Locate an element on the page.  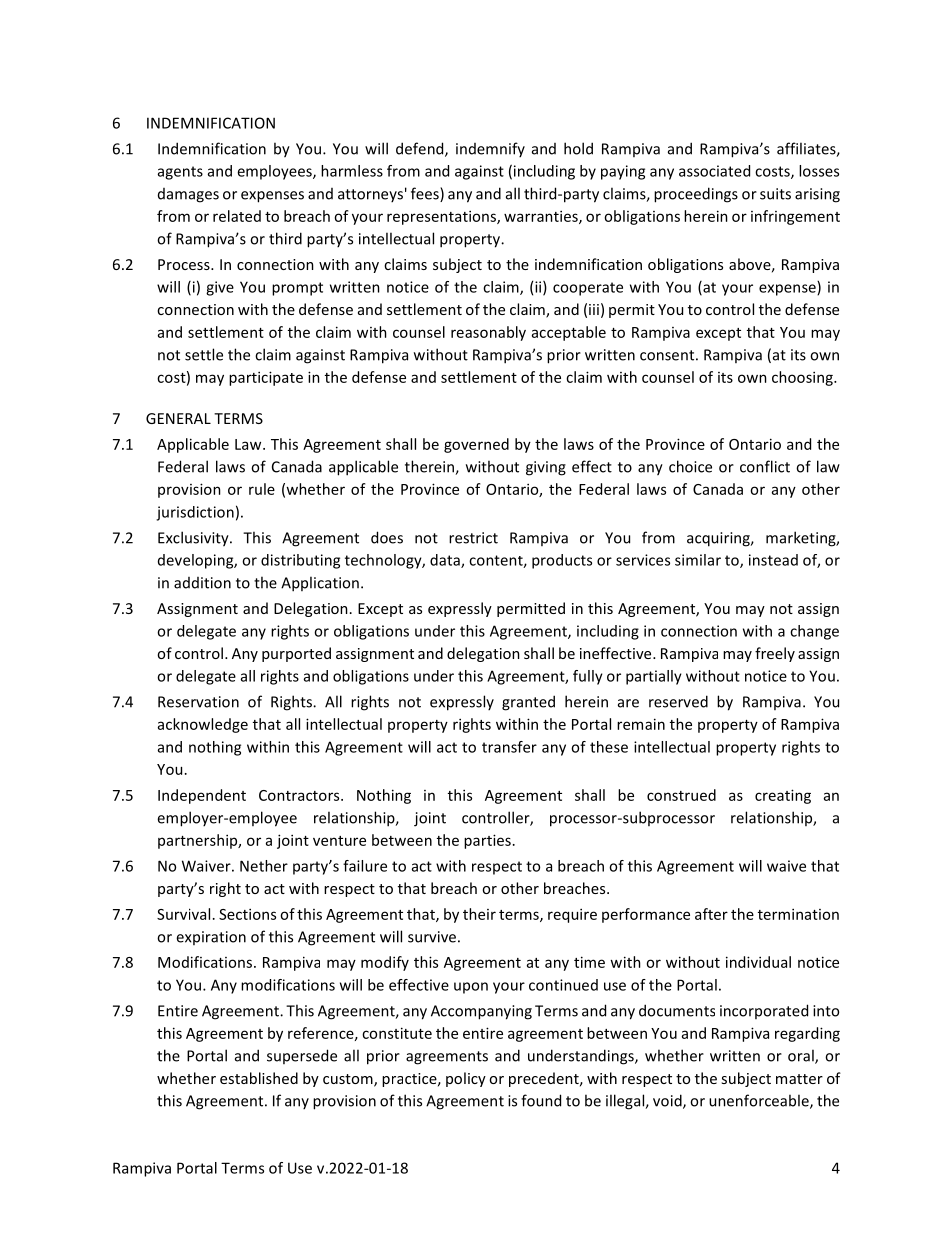
indemnify is located at coordinates (490, 149).
